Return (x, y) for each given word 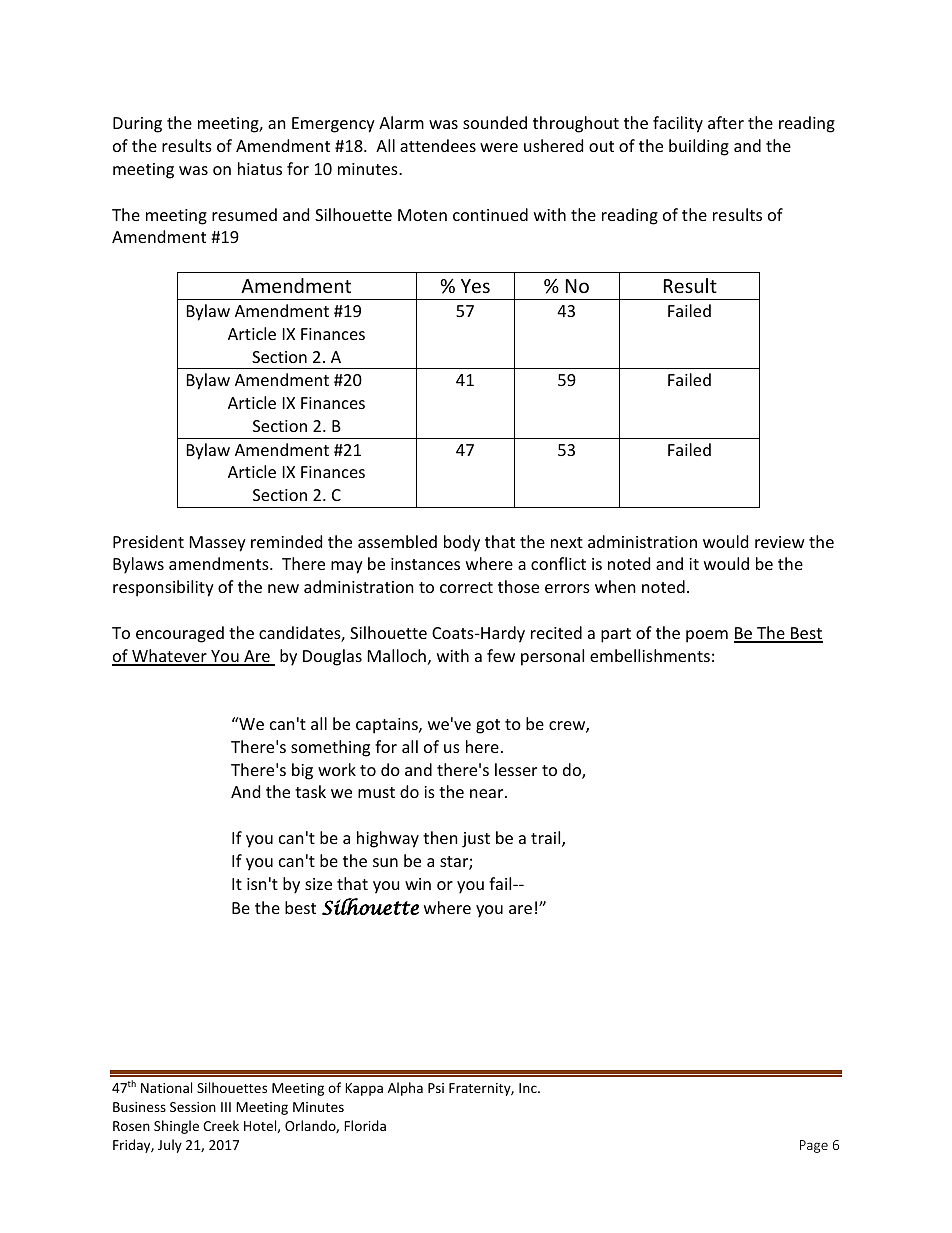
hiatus (260, 168)
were (499, 147)
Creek (221, 1125)
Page (814, 1146)
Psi (436, 1088)
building (699, 147)
